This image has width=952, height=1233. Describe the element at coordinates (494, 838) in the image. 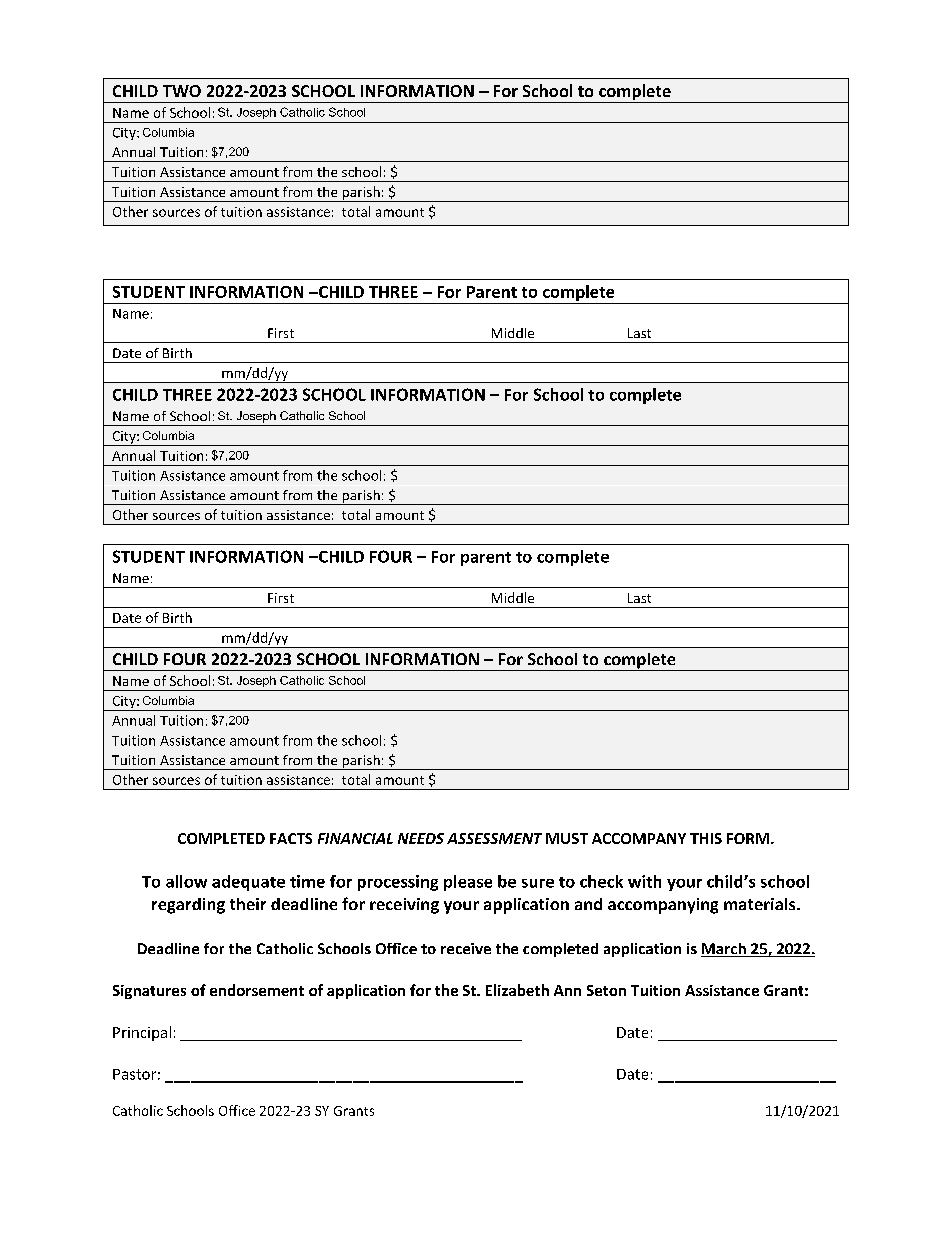

I see `ASSESSMENT` at that location.
